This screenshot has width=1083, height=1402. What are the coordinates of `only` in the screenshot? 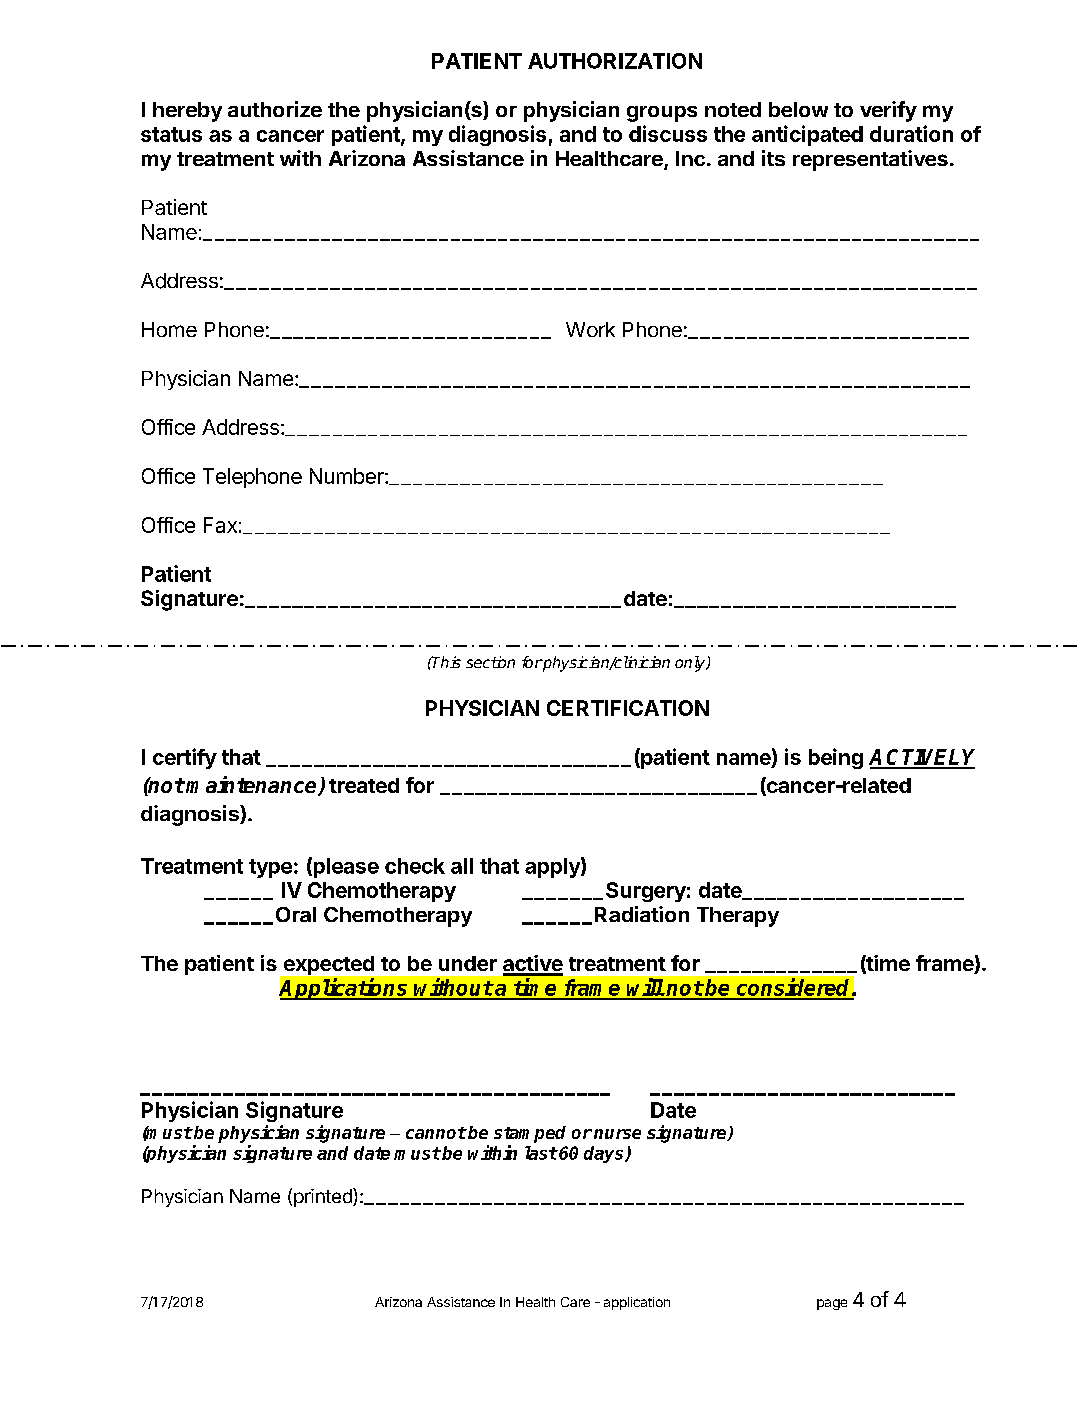 It's located at (691, 664).
